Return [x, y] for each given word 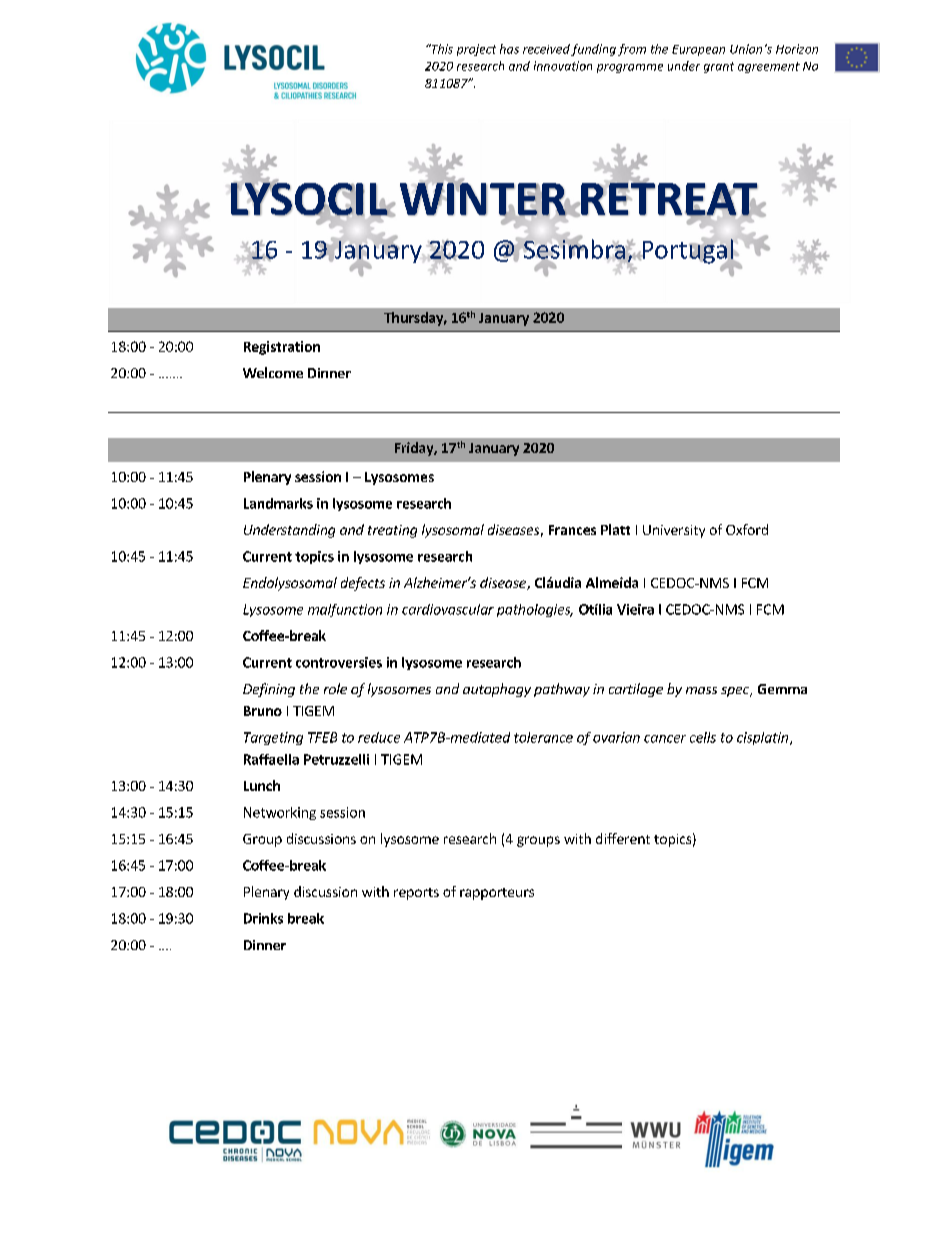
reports [416, 894]
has [509, 49]
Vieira [635, 609]
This [441, 49]
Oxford [747, 529]
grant [719, 67]
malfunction [345, 610]
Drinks [263, 918]
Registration [282, 348]
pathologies [535, 610]
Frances [572, 530]
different [623, 838]
